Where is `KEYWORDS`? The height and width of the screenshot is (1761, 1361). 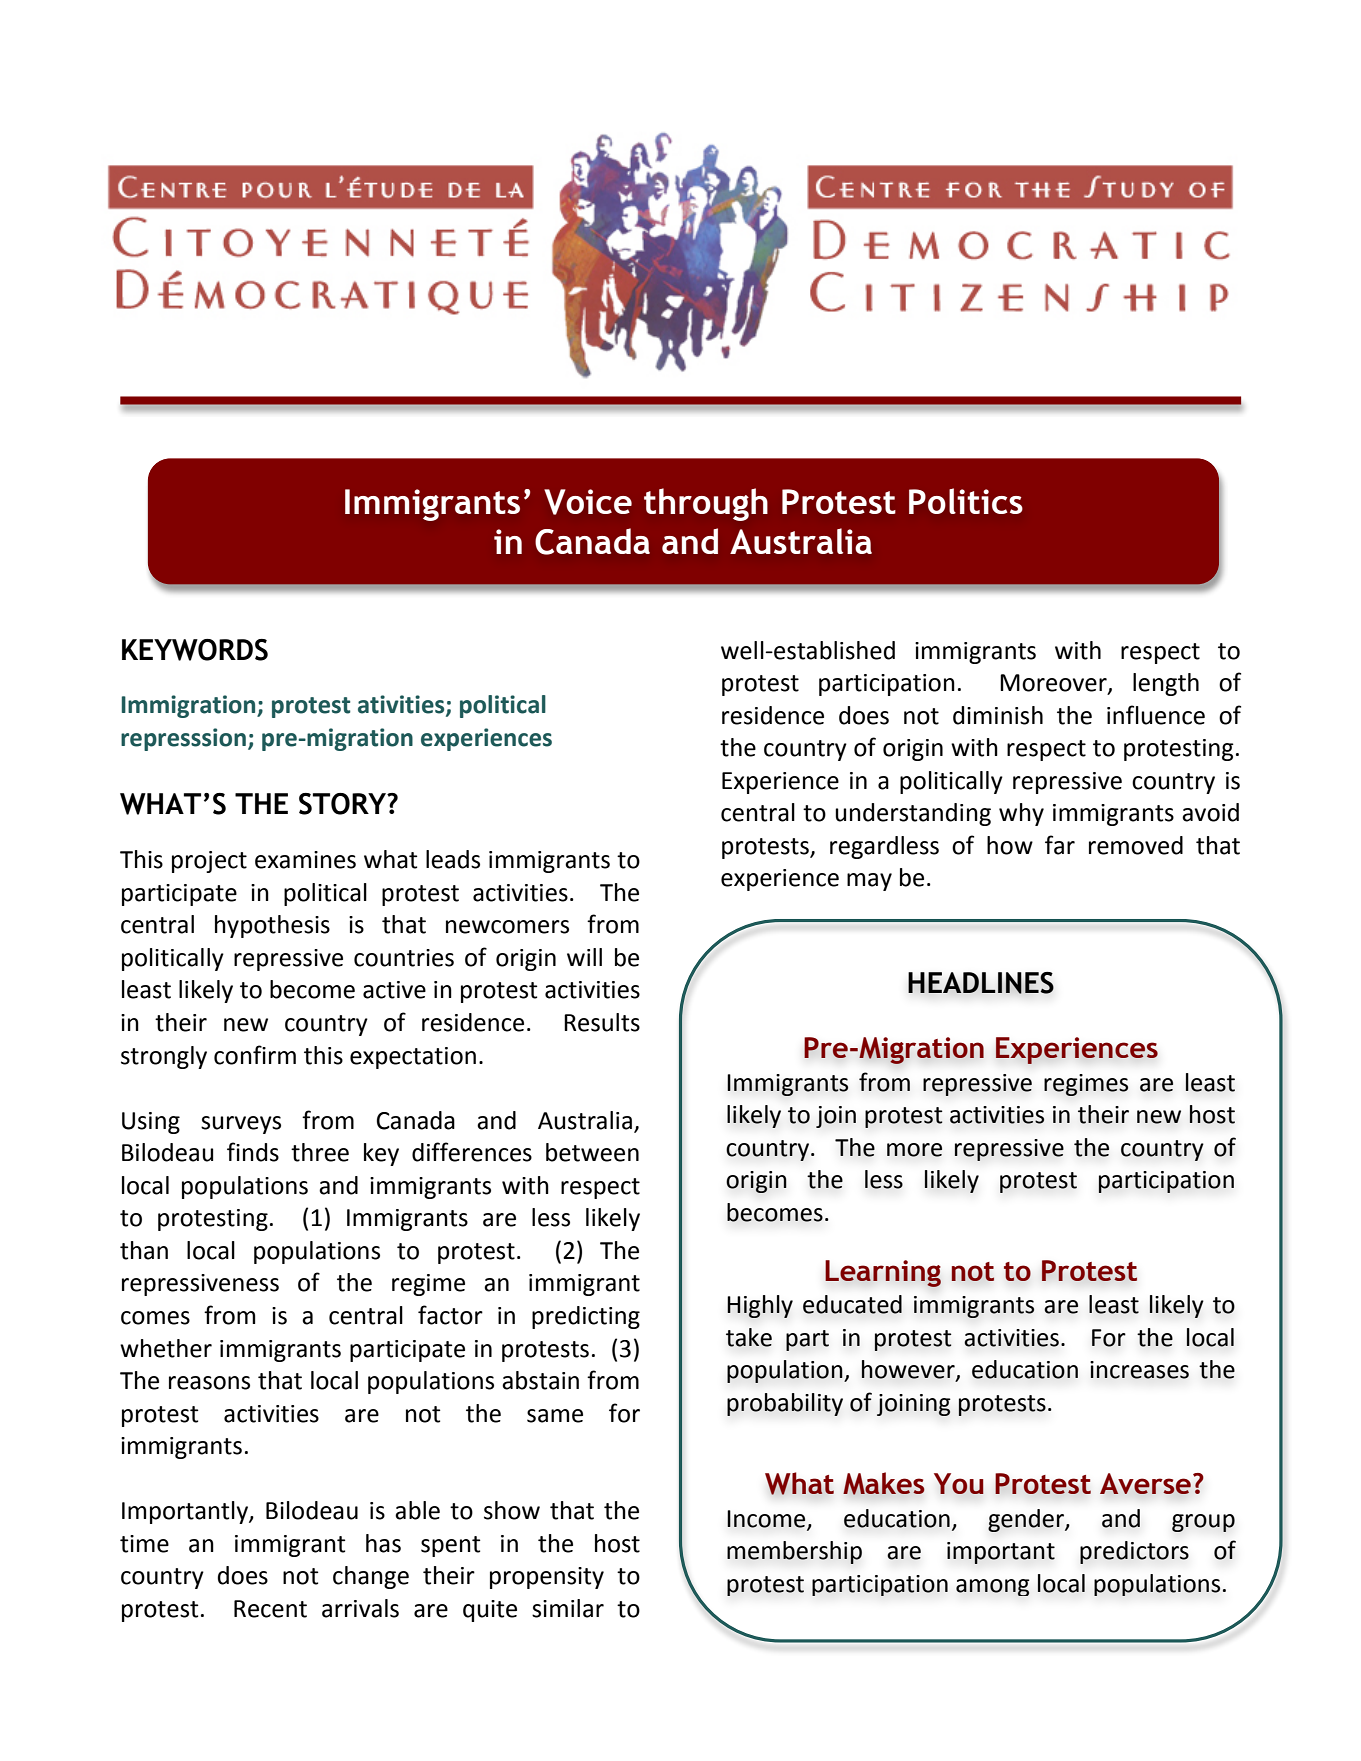 KEYWORDS is located at coordinates (195, 650).
